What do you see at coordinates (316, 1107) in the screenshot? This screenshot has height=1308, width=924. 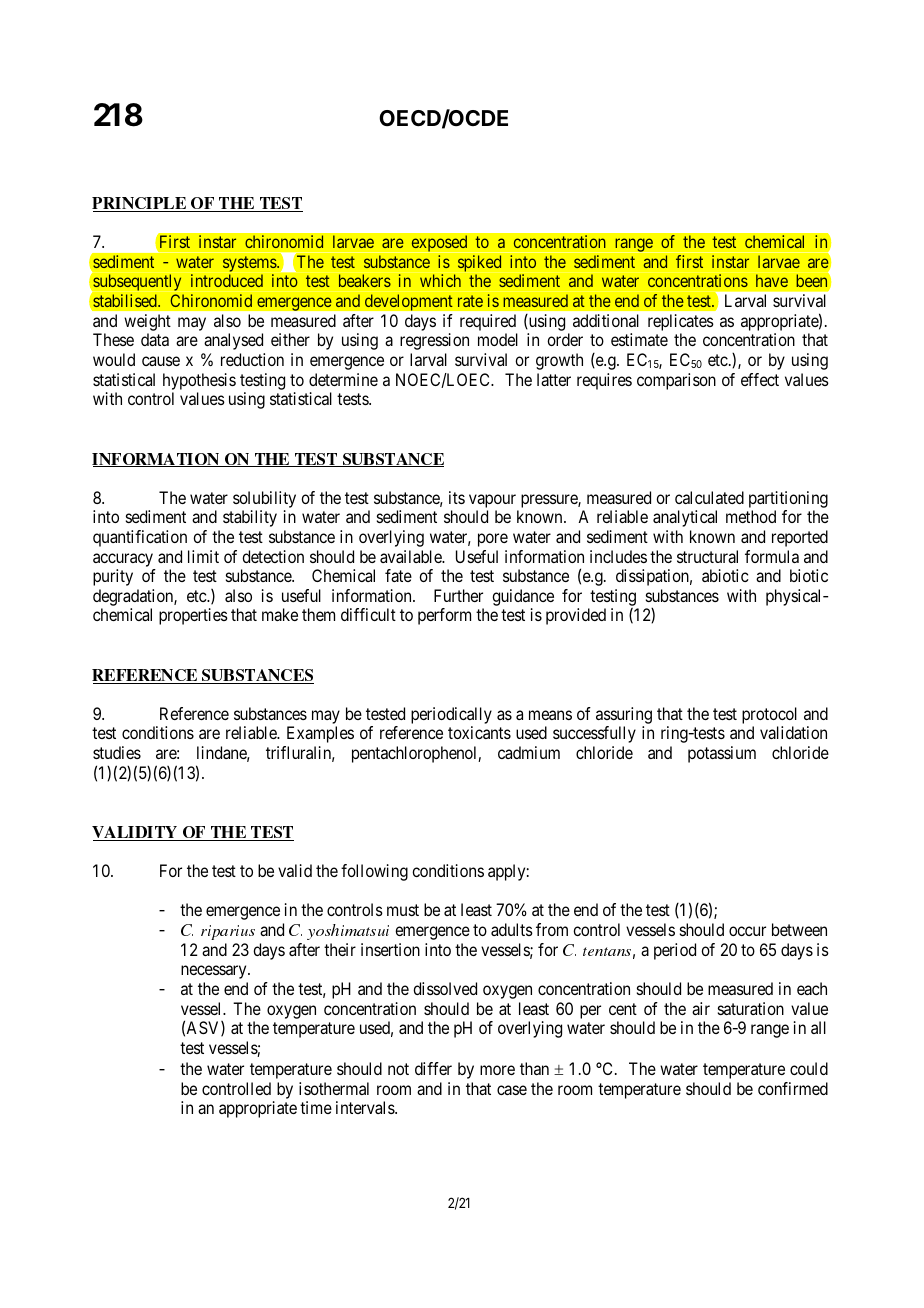 I see `time` at bounding box center [316, 1107].
